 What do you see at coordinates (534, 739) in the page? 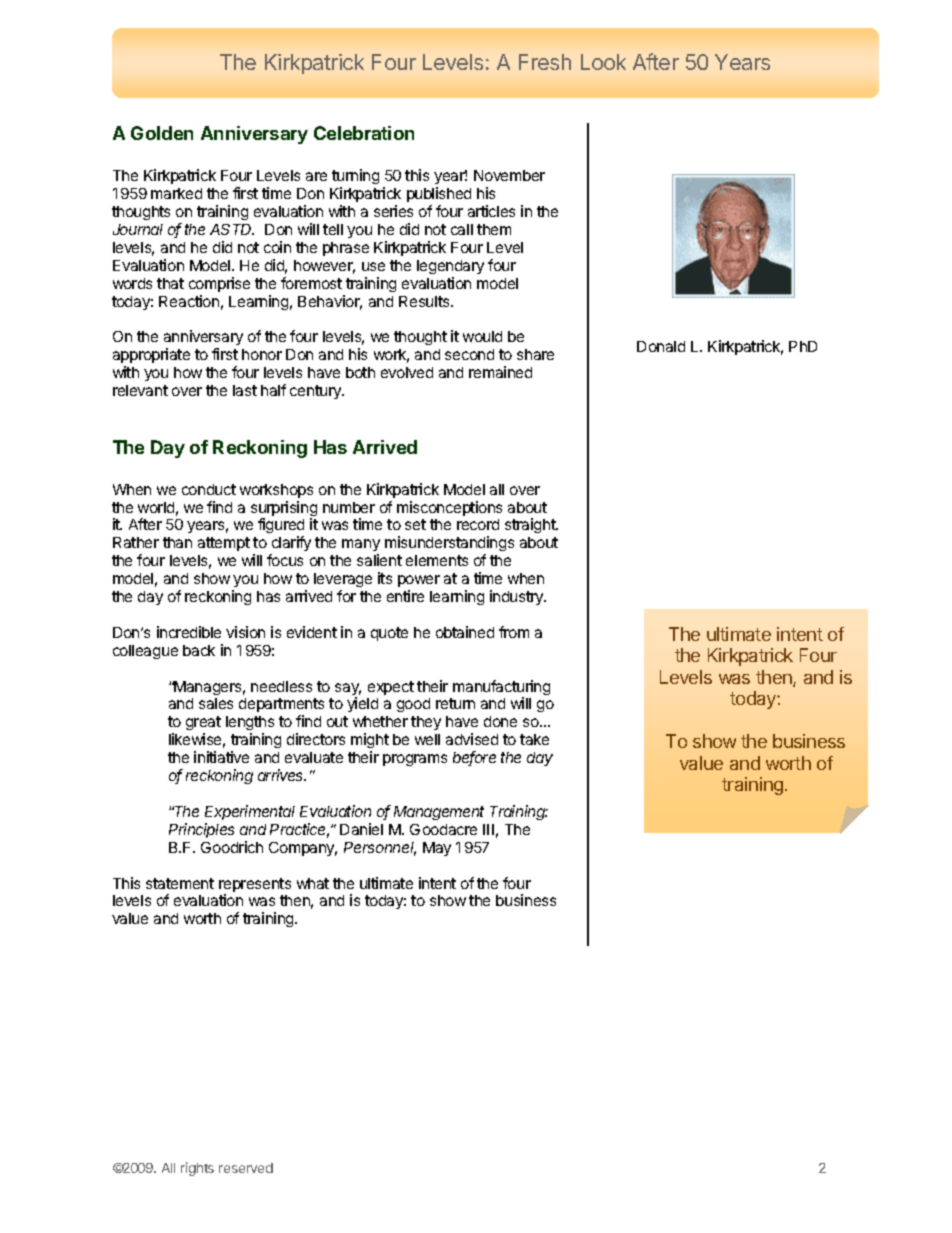
I see `take` at bounding box center [534, 739].
